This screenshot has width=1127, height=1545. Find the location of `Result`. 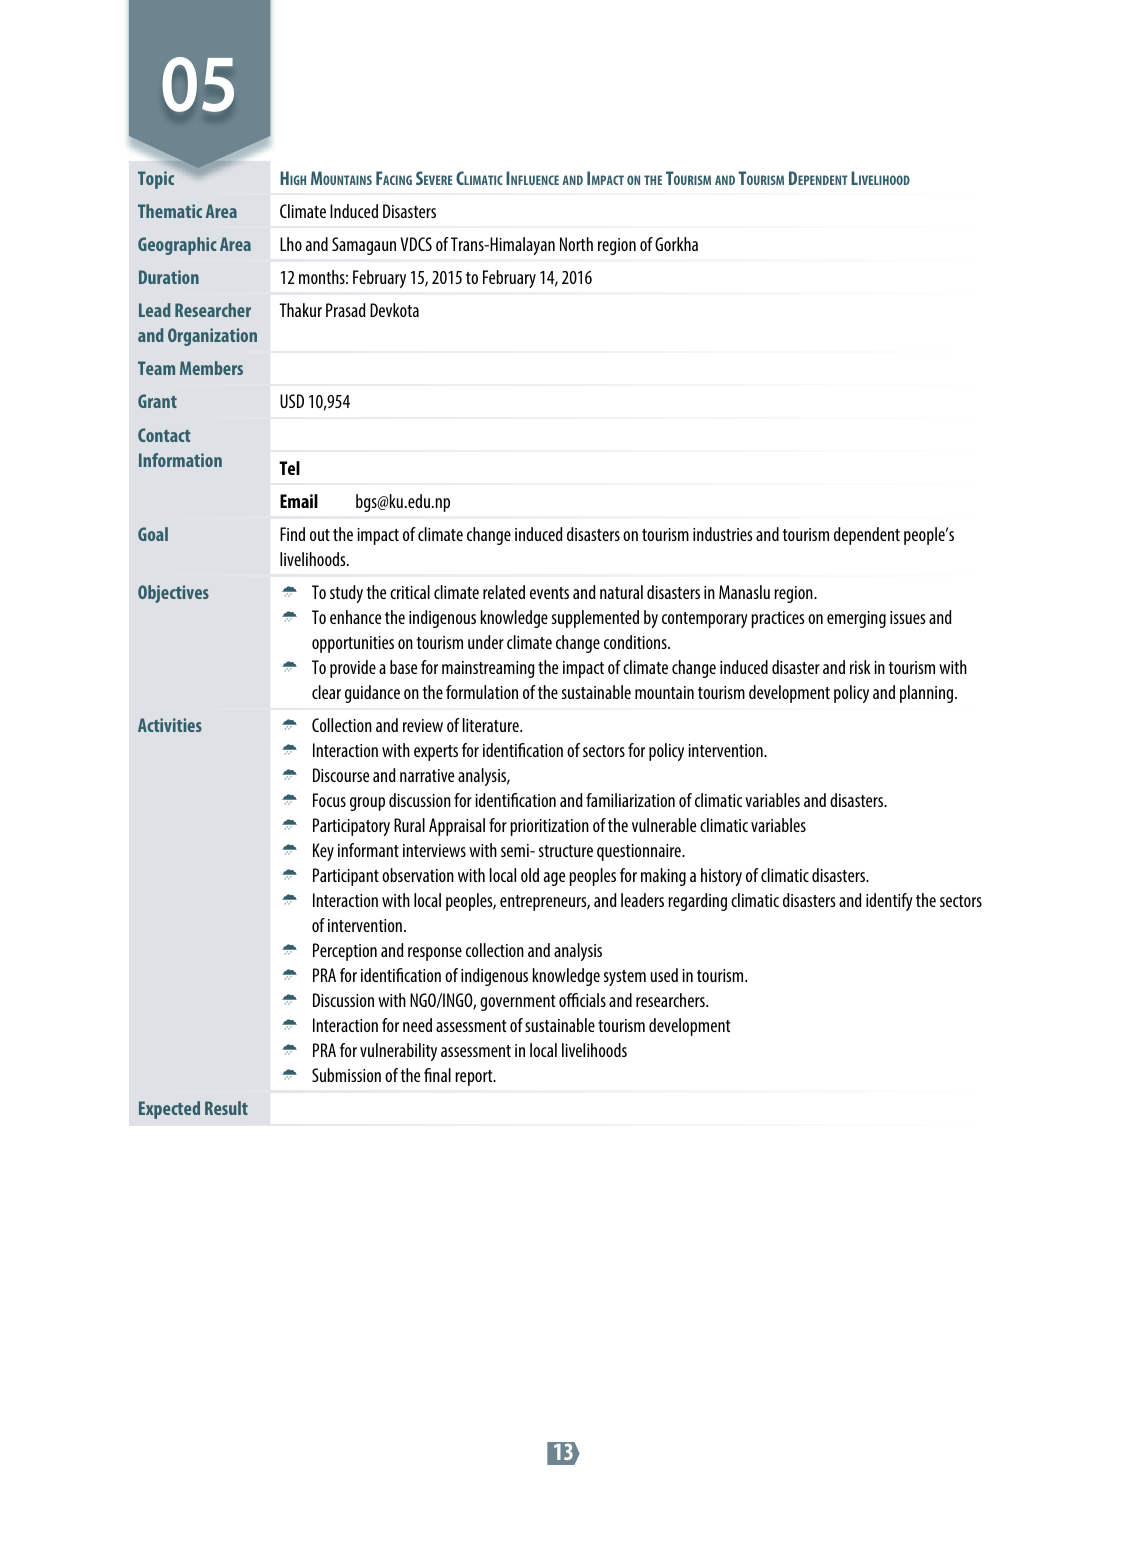

Result is located at coordinates (226, 1108).
